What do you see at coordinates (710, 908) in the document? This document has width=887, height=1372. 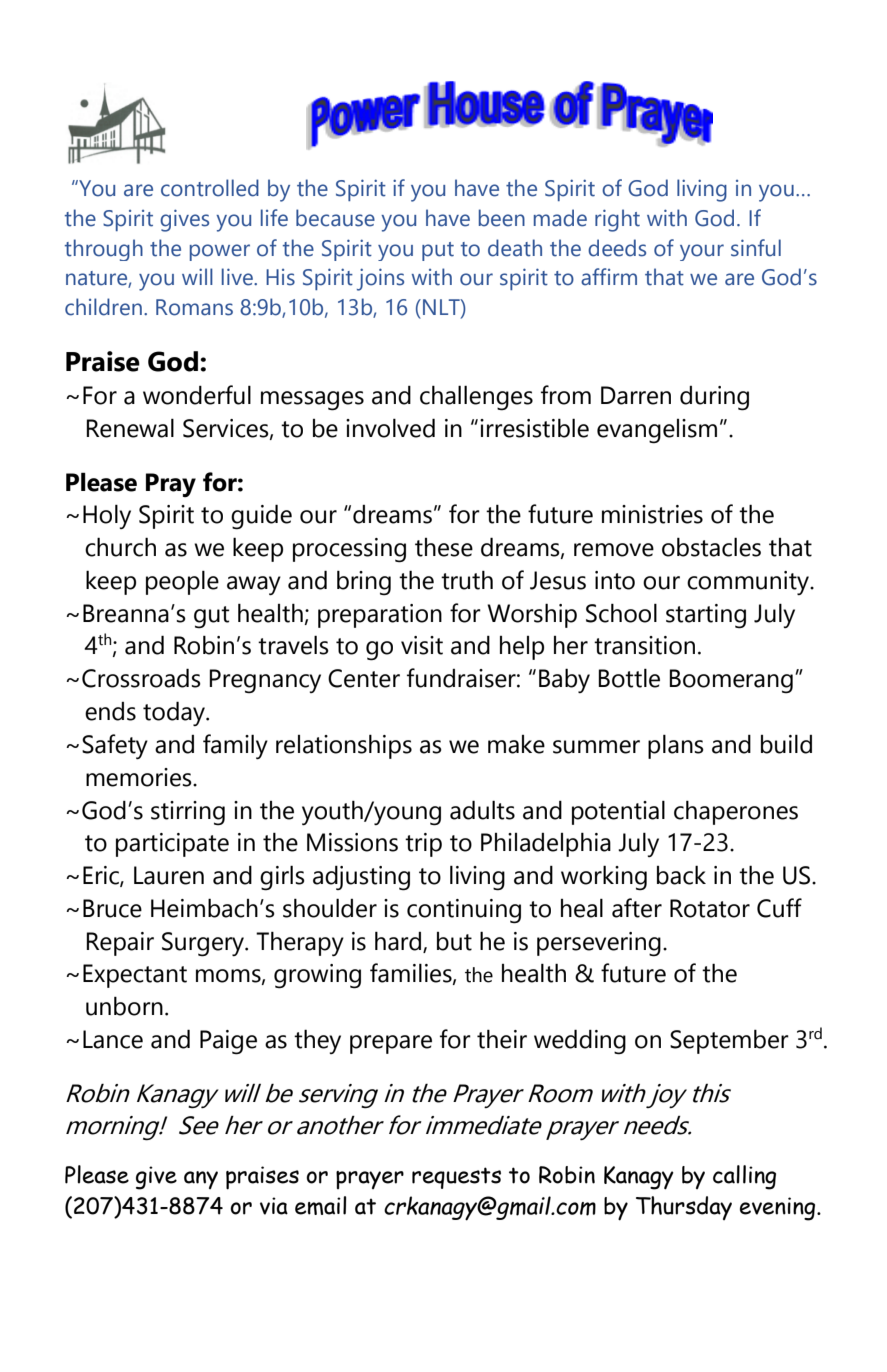 I see `Rotator` at bounding box center [710, 908].
